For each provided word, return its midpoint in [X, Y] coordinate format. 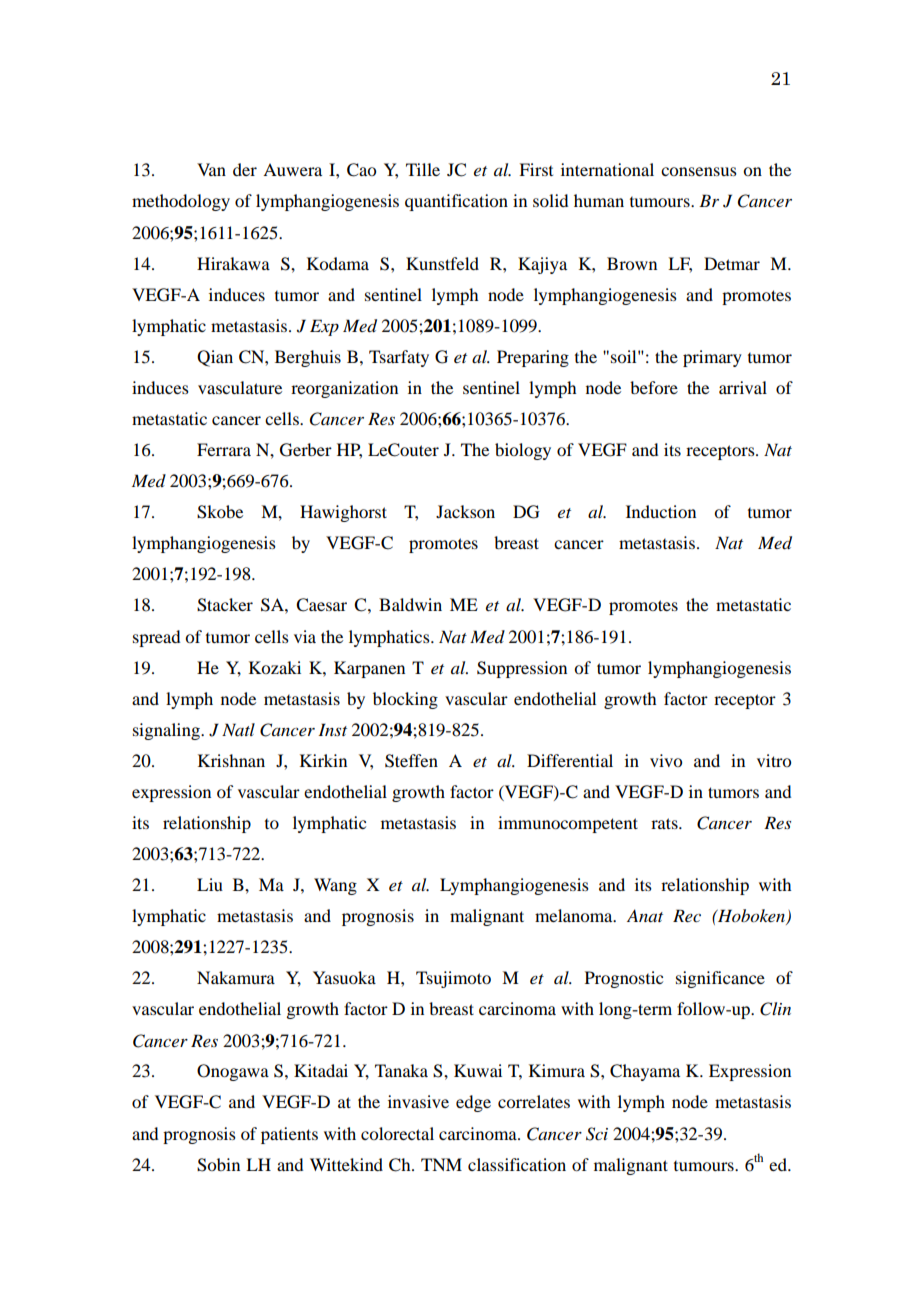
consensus [699, 171]
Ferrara [224, 449]
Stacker [225, 605]
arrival [743, 387]
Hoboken [752, 917]
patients [289, 1135]
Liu [210, 884]
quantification [456, 202]
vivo [666, 760]
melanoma [575, 915]
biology [523, 451]
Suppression [522, 669]
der [245, 169]
